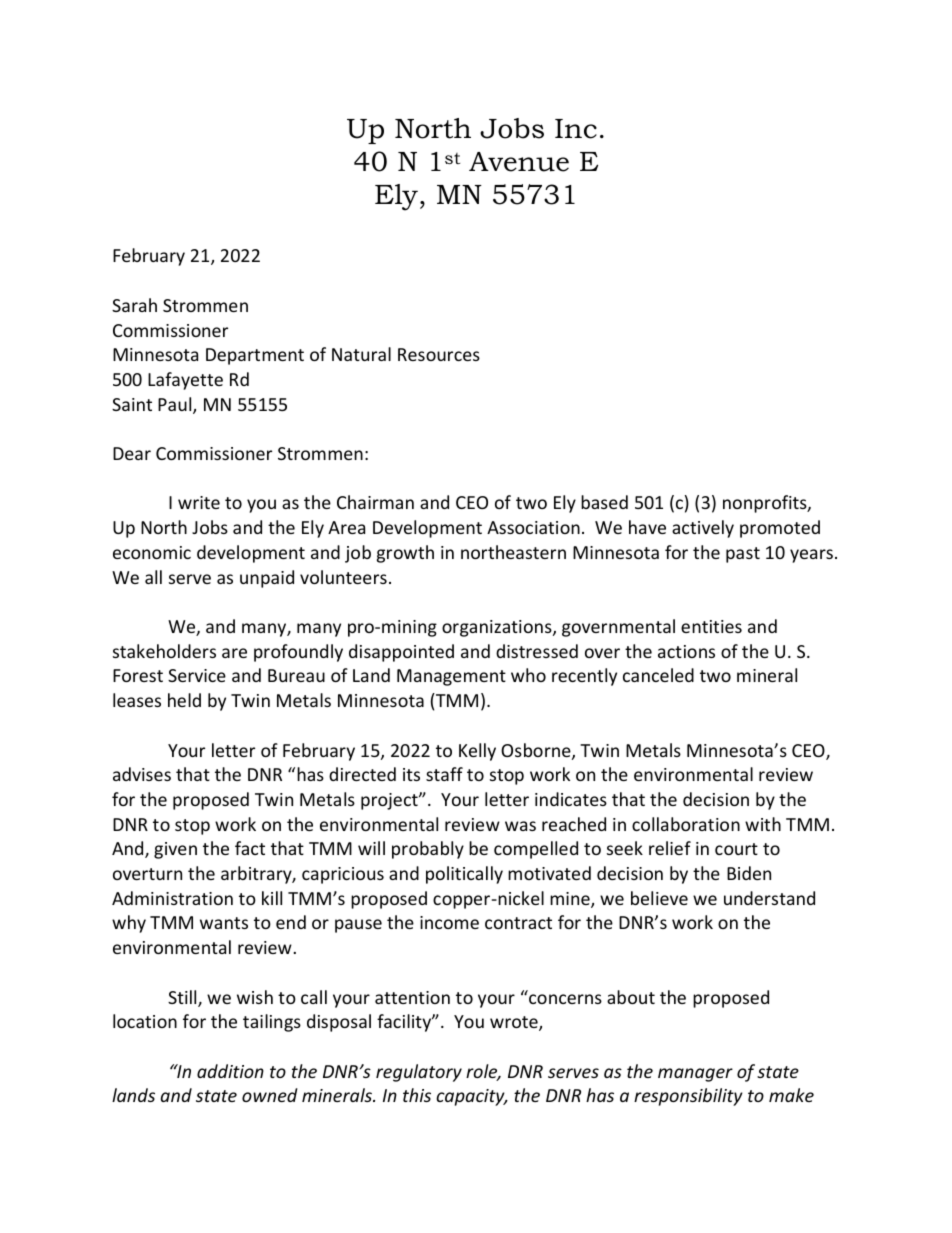  What do you see at coordinates (134, 305) in the screenshot?
I see `Sarah` at bounding box center [134, 305].
